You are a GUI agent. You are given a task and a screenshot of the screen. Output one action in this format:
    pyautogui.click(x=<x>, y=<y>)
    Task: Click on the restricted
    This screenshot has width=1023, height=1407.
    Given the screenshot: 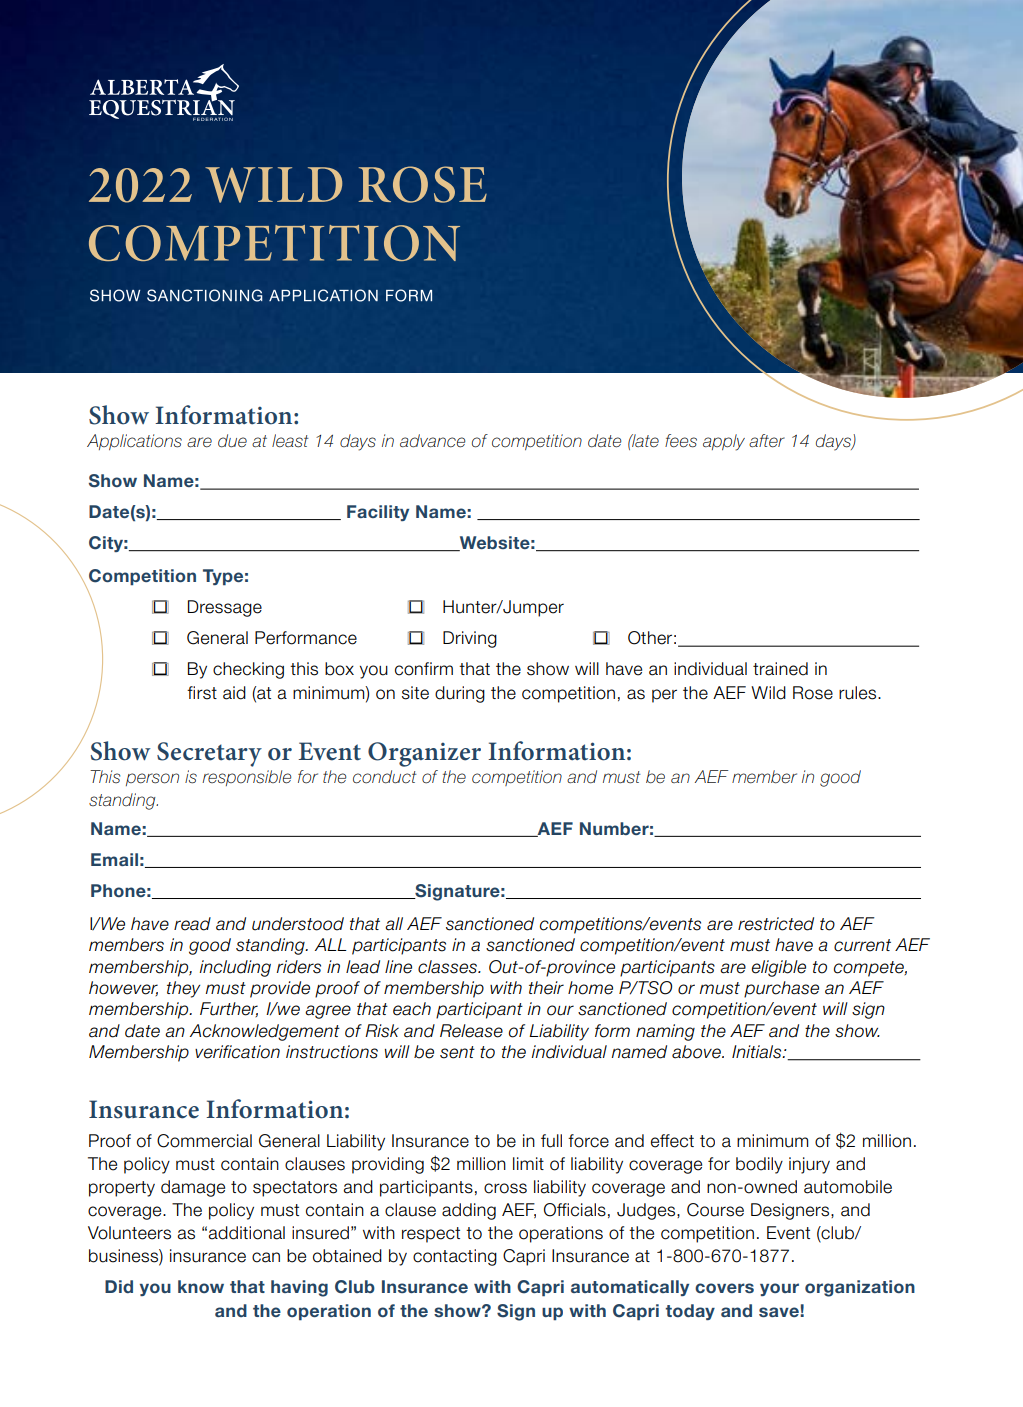 What is the action you would take?
    pyautogui.click(x=776, y=924)
